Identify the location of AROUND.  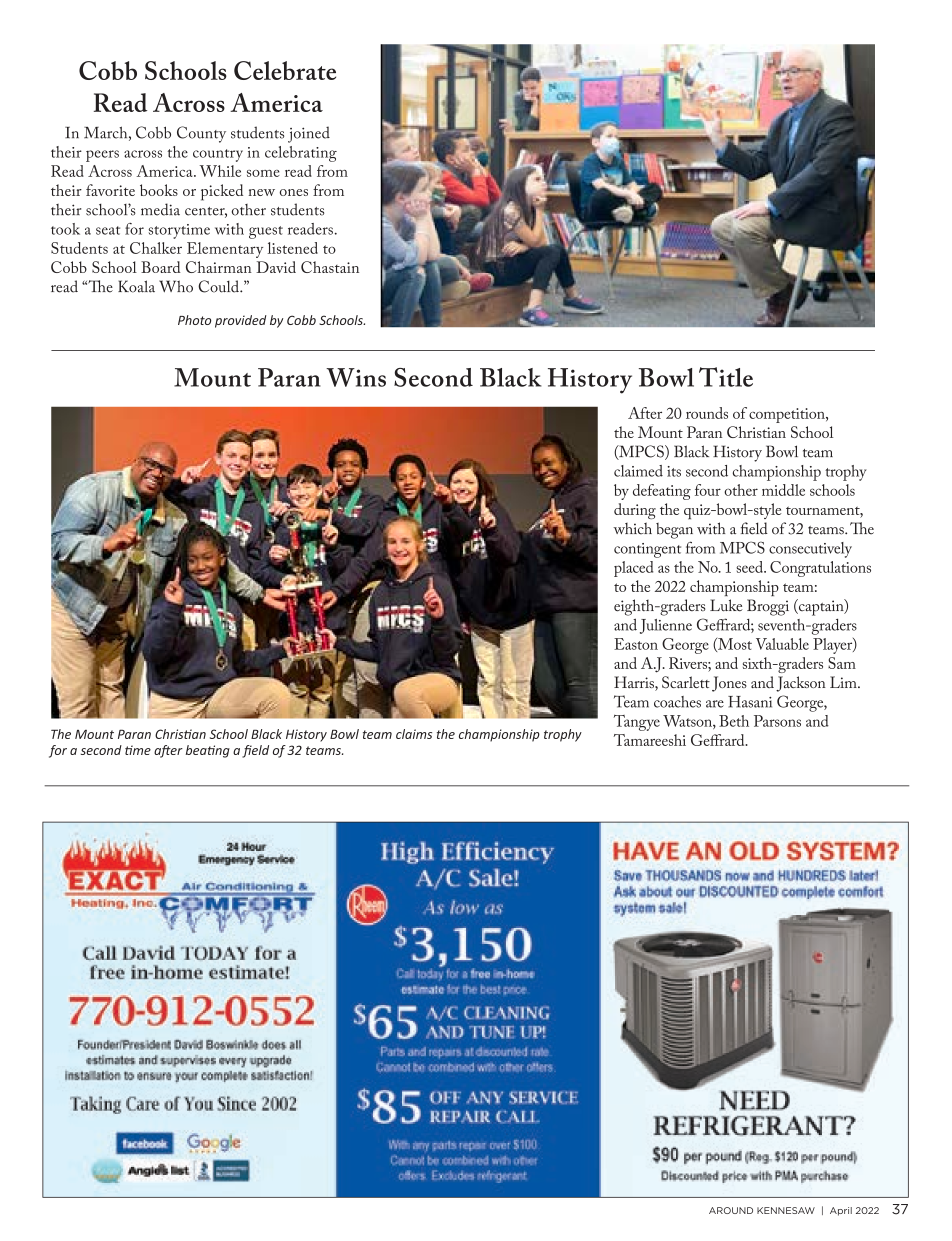
(731, 1210).
